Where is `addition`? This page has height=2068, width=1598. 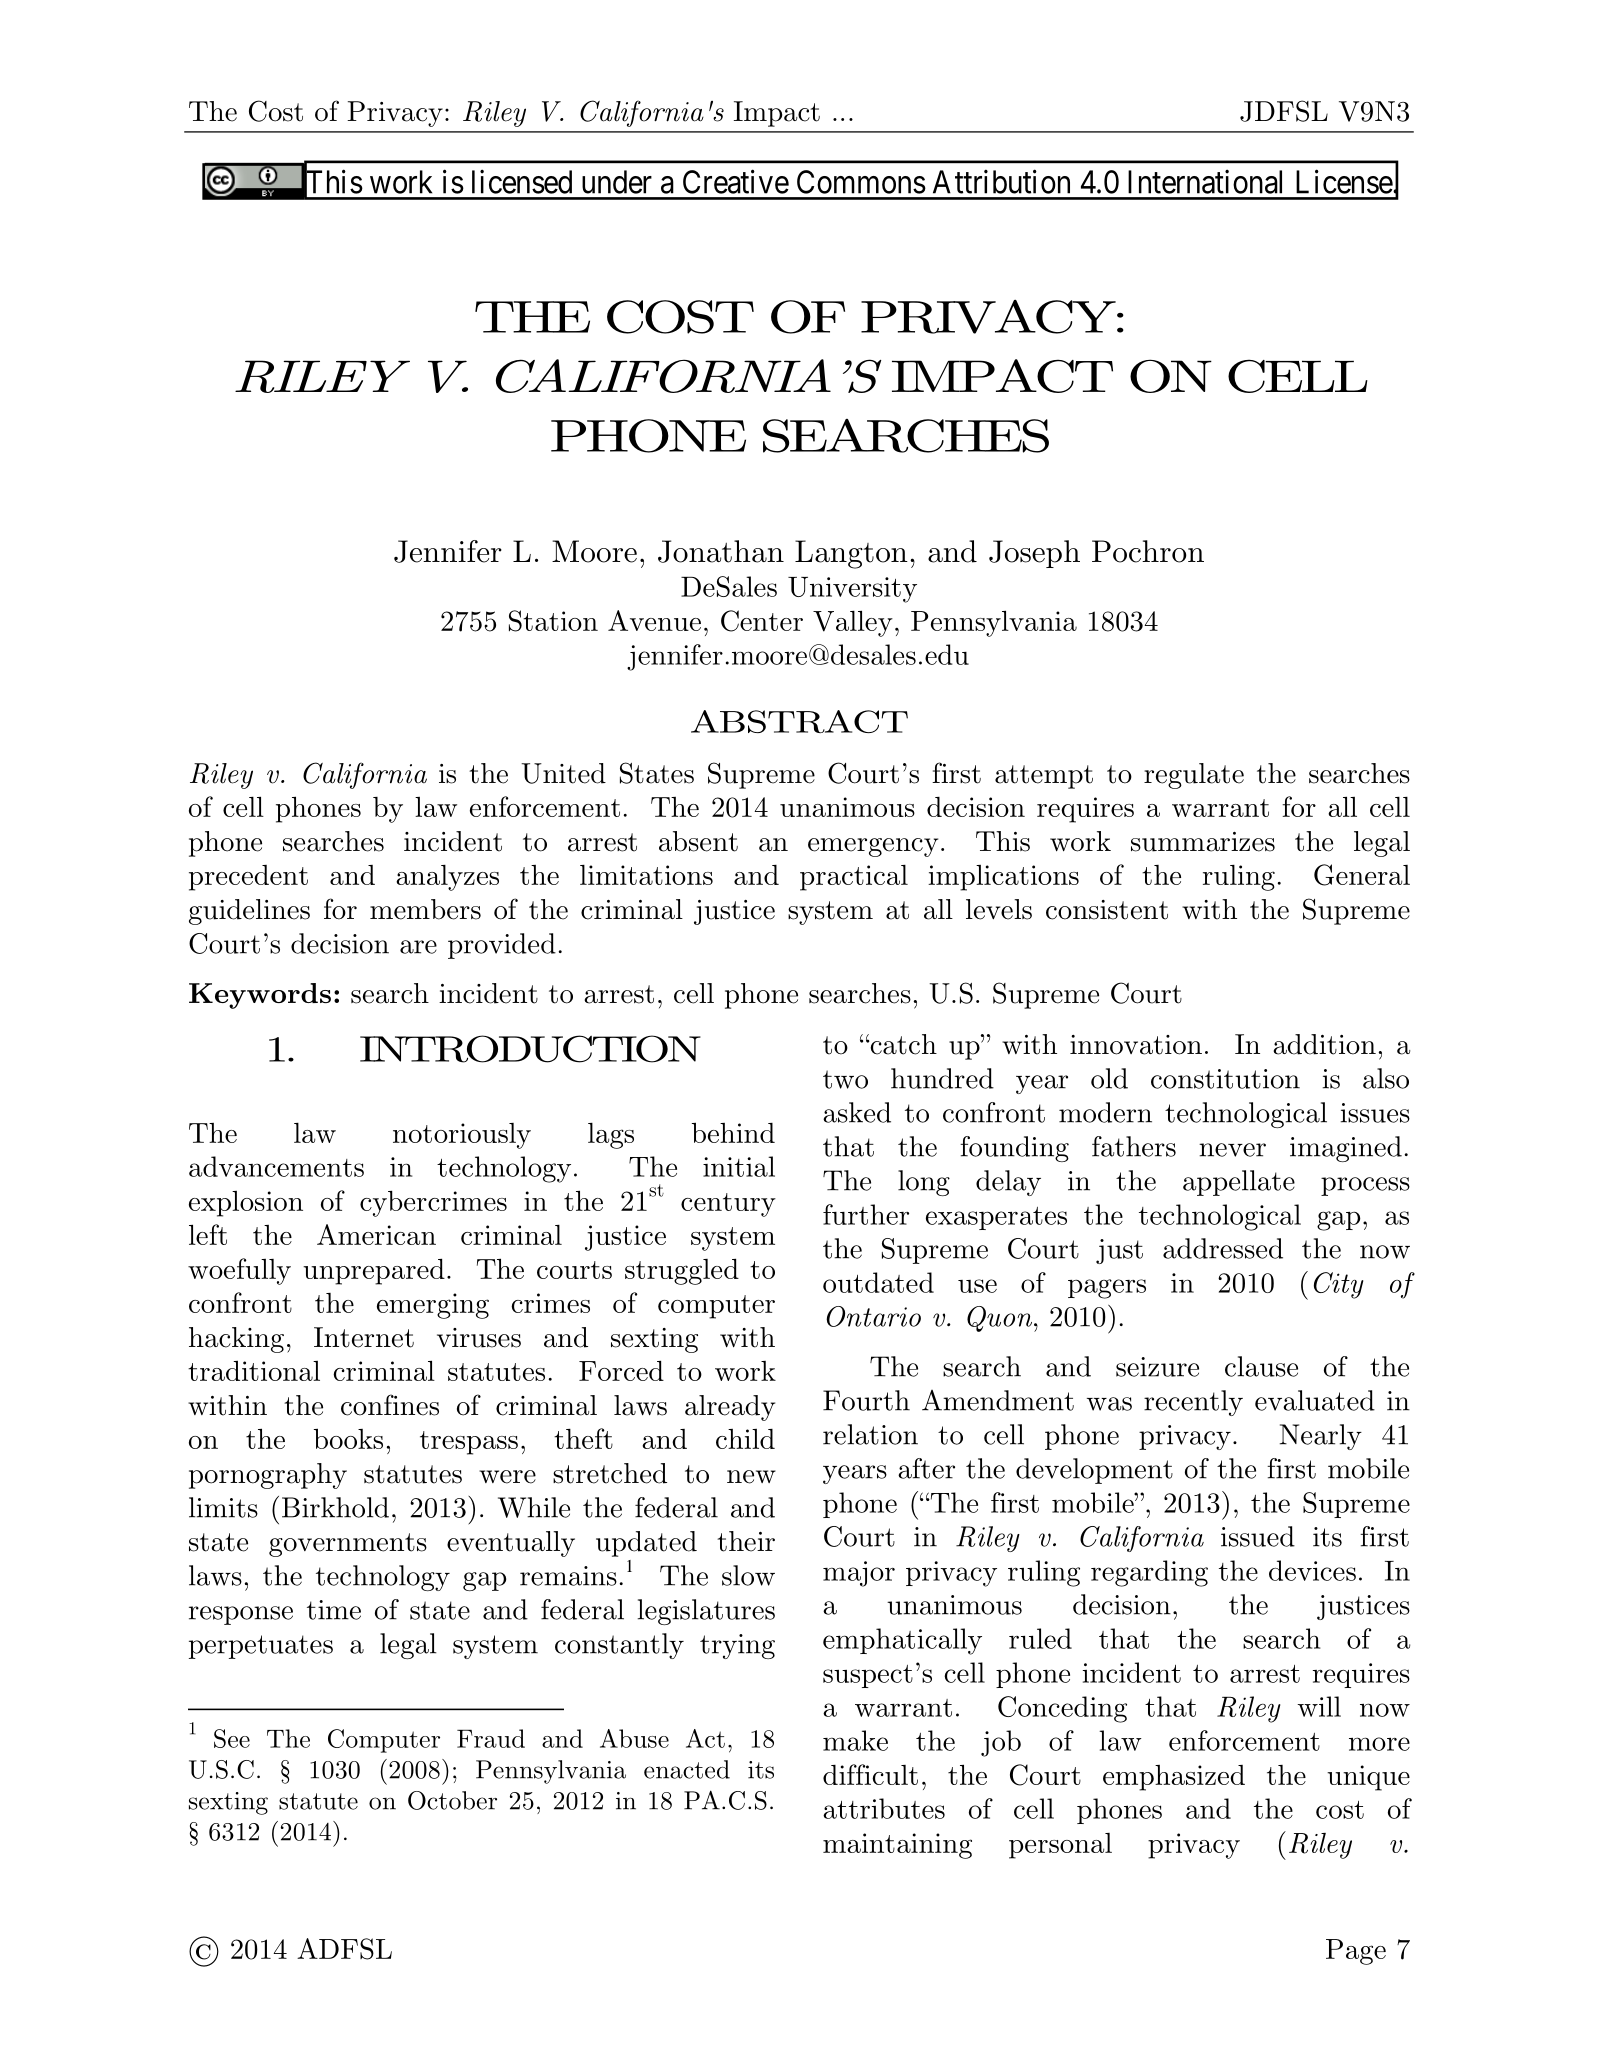
addition is located at coordinates (1324, 1044).
